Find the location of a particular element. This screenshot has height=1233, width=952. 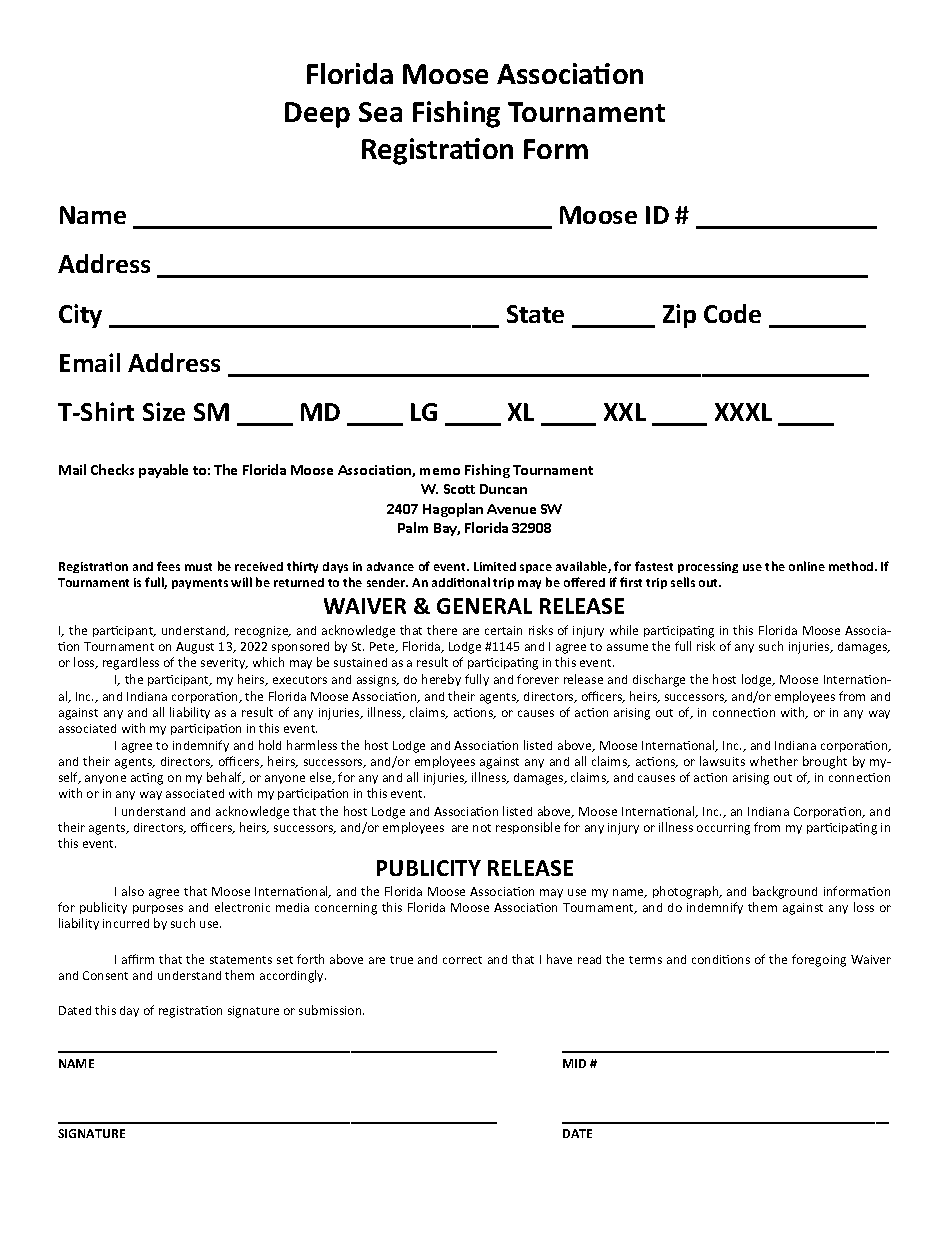

online is located at coordinates (807, 566).
